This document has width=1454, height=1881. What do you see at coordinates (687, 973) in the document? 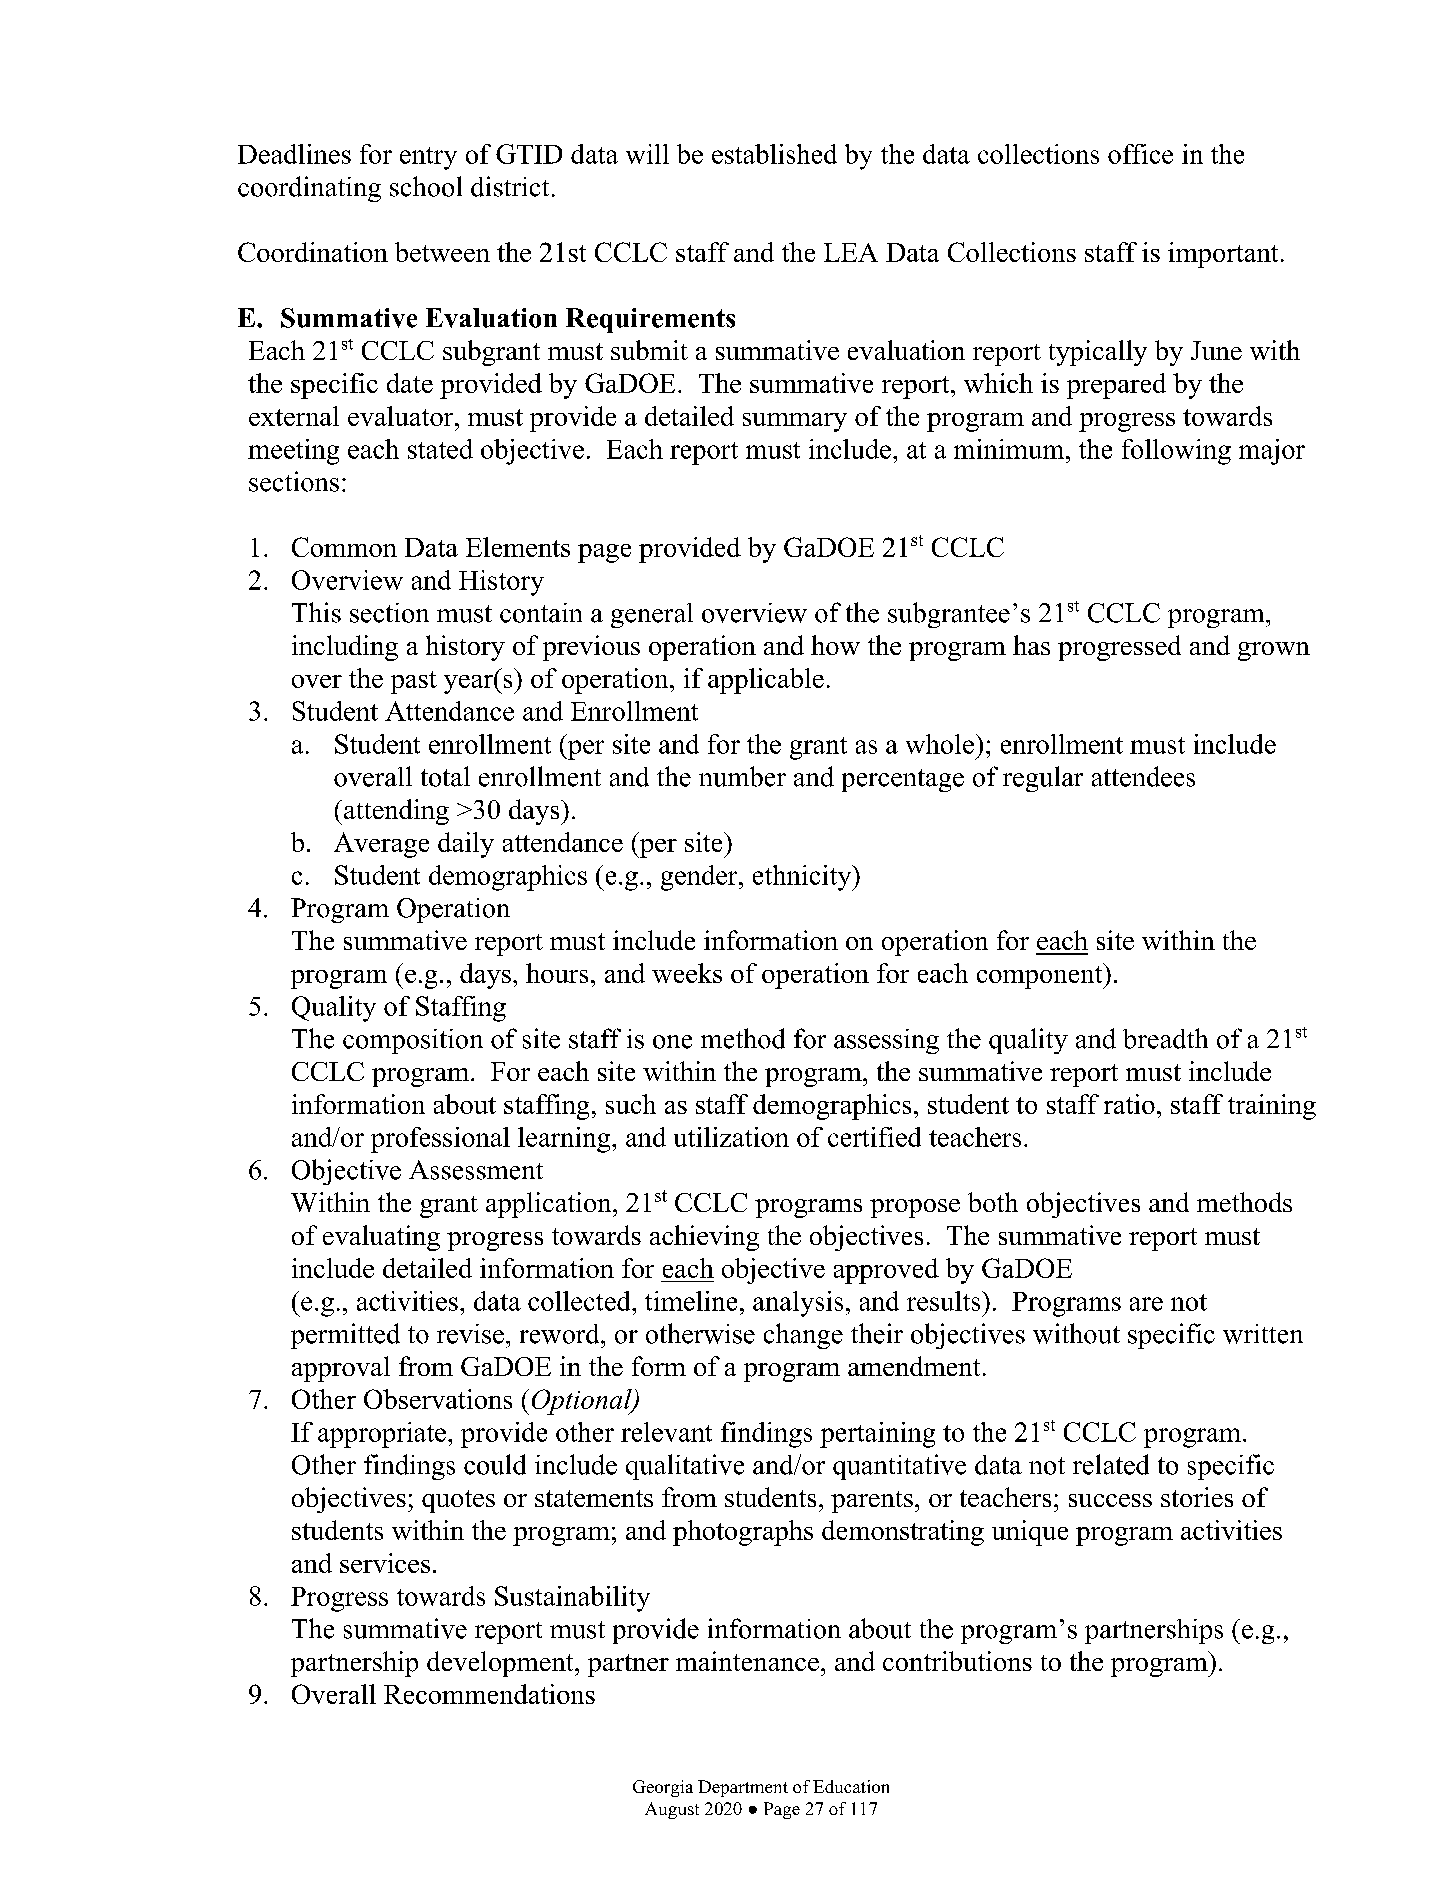
I see `weeks` at bounding box center [687, 973].
